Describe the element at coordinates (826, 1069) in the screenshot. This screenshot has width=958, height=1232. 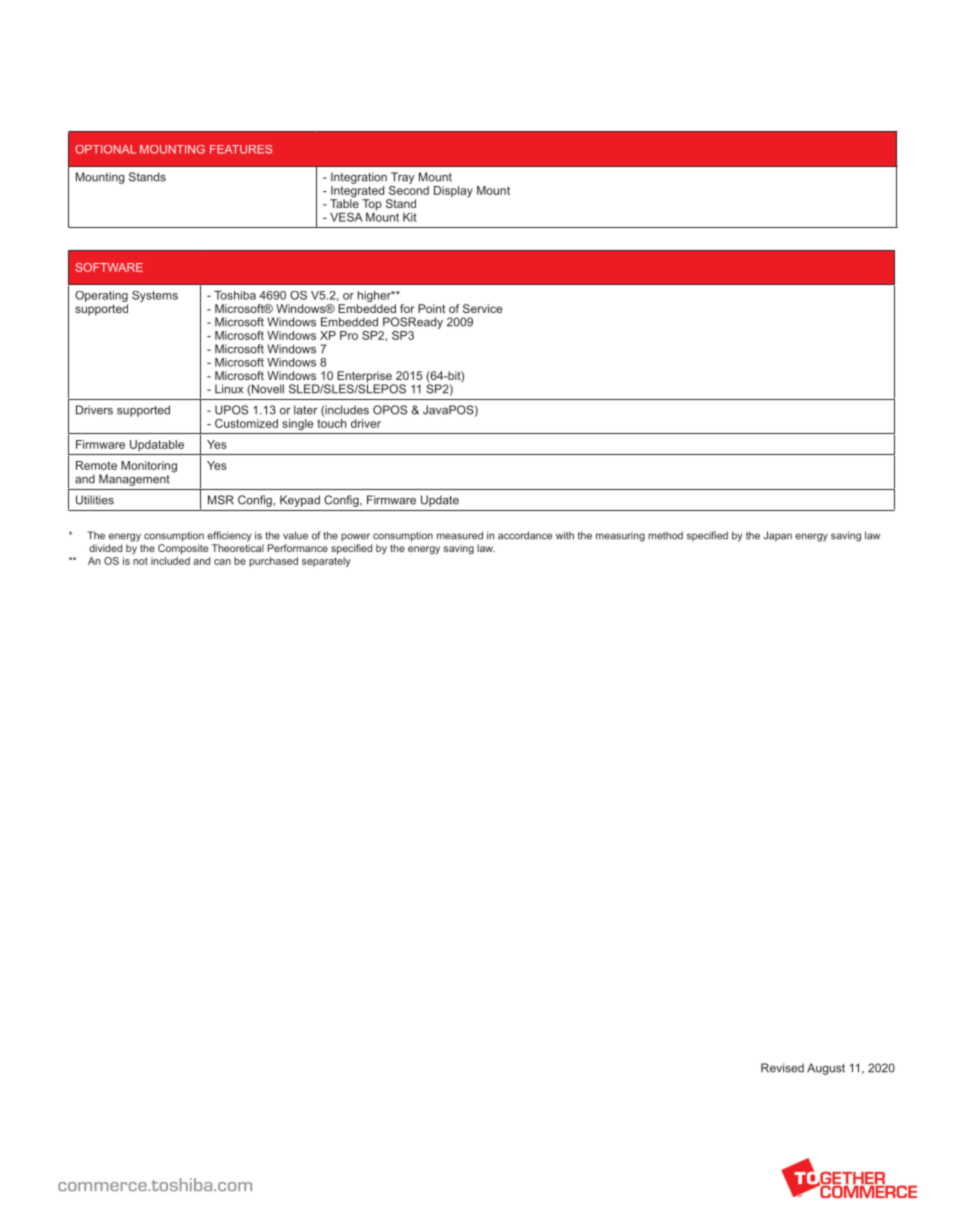
I see `August` at that location.
